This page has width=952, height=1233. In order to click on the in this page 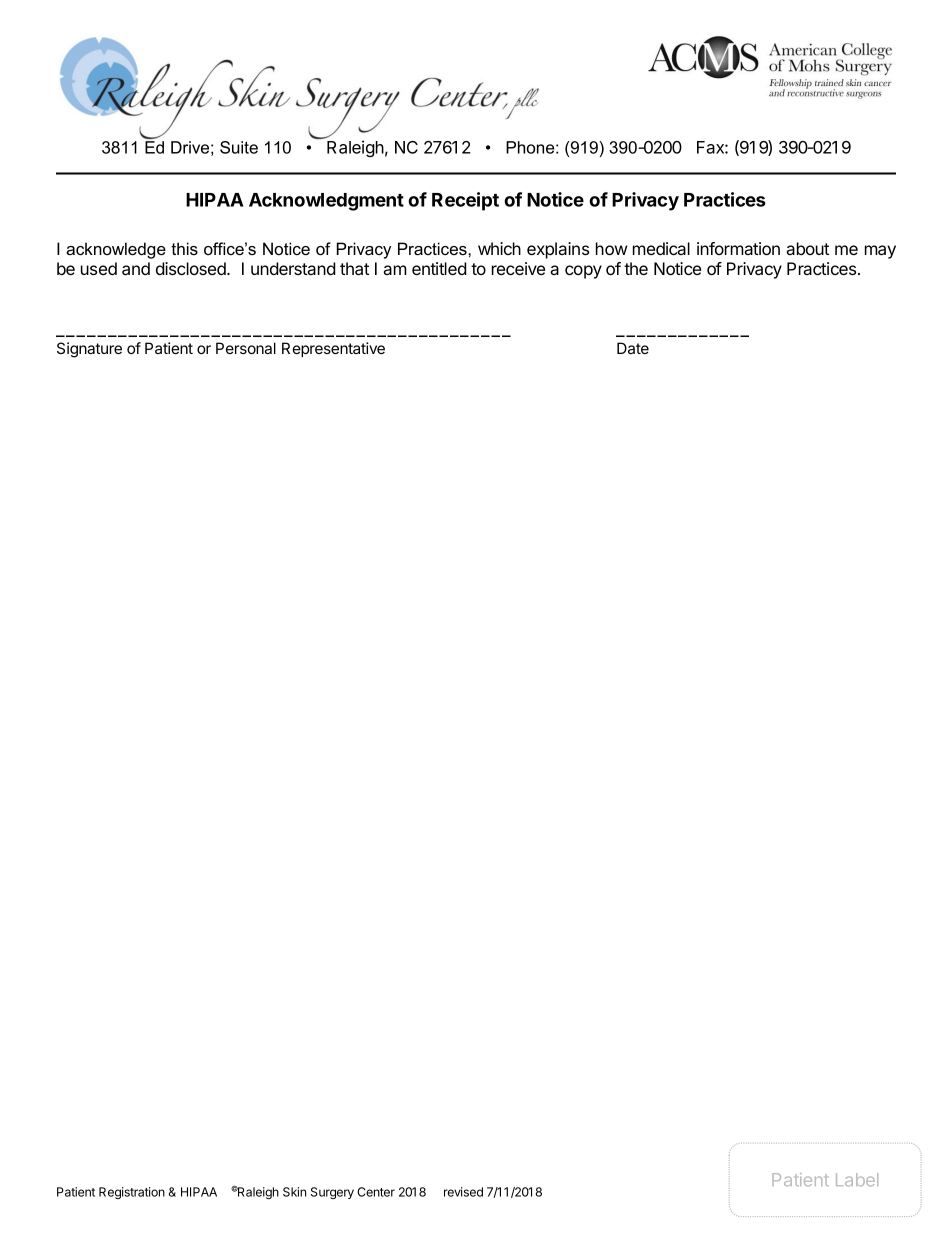, I will do `click(636, 268)`.
